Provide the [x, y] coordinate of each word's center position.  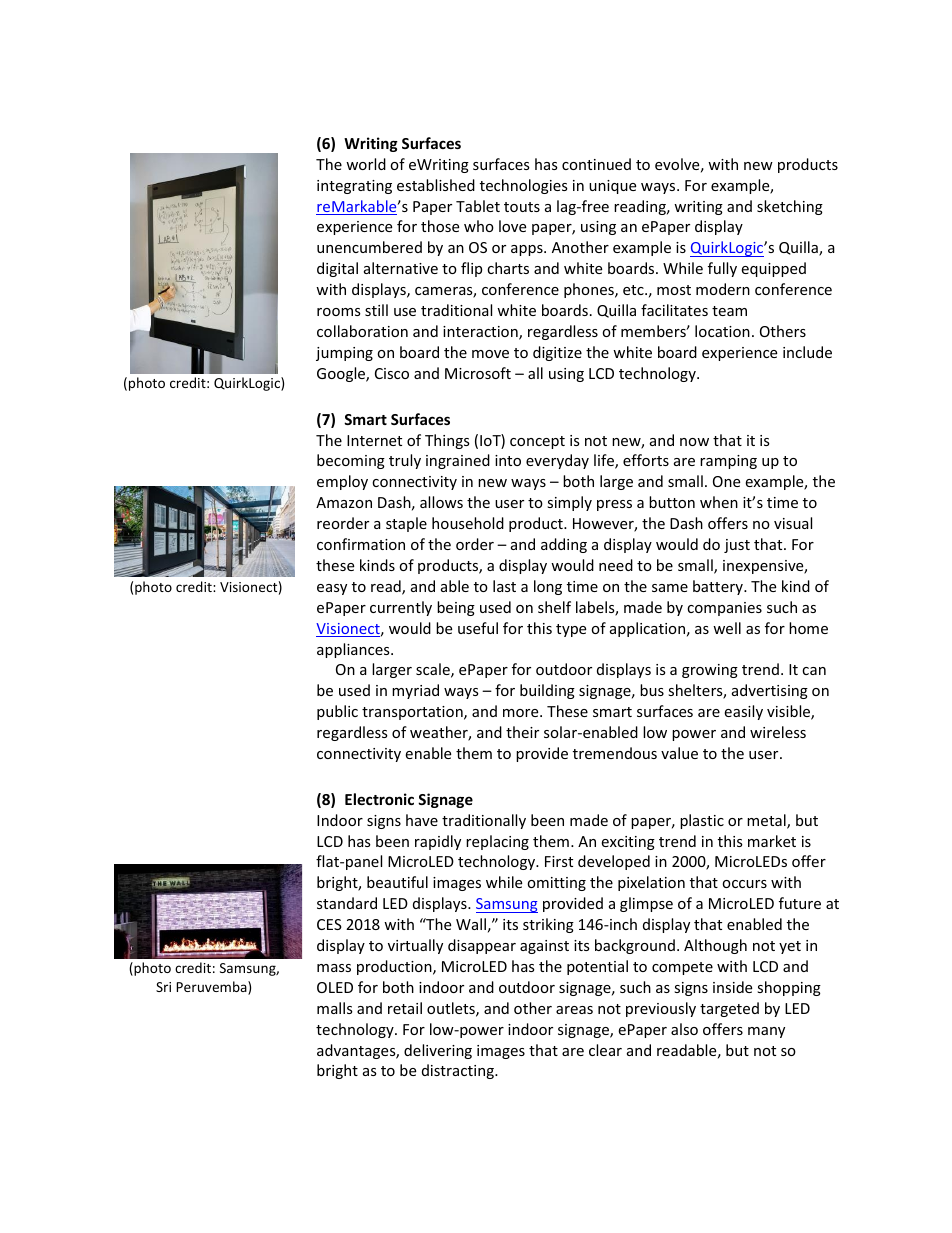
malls [335, 1008]
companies [724, 609]
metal [767, 821]
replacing [497, 842]
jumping [344, 354]
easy [332, 589]
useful [478, 628]
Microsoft [478, 373]
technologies [524, 186]
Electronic [379, 799]
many [766, 1032]
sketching [790, 207]
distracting [459, 1071]
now [694, 442]
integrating [354, 187]
